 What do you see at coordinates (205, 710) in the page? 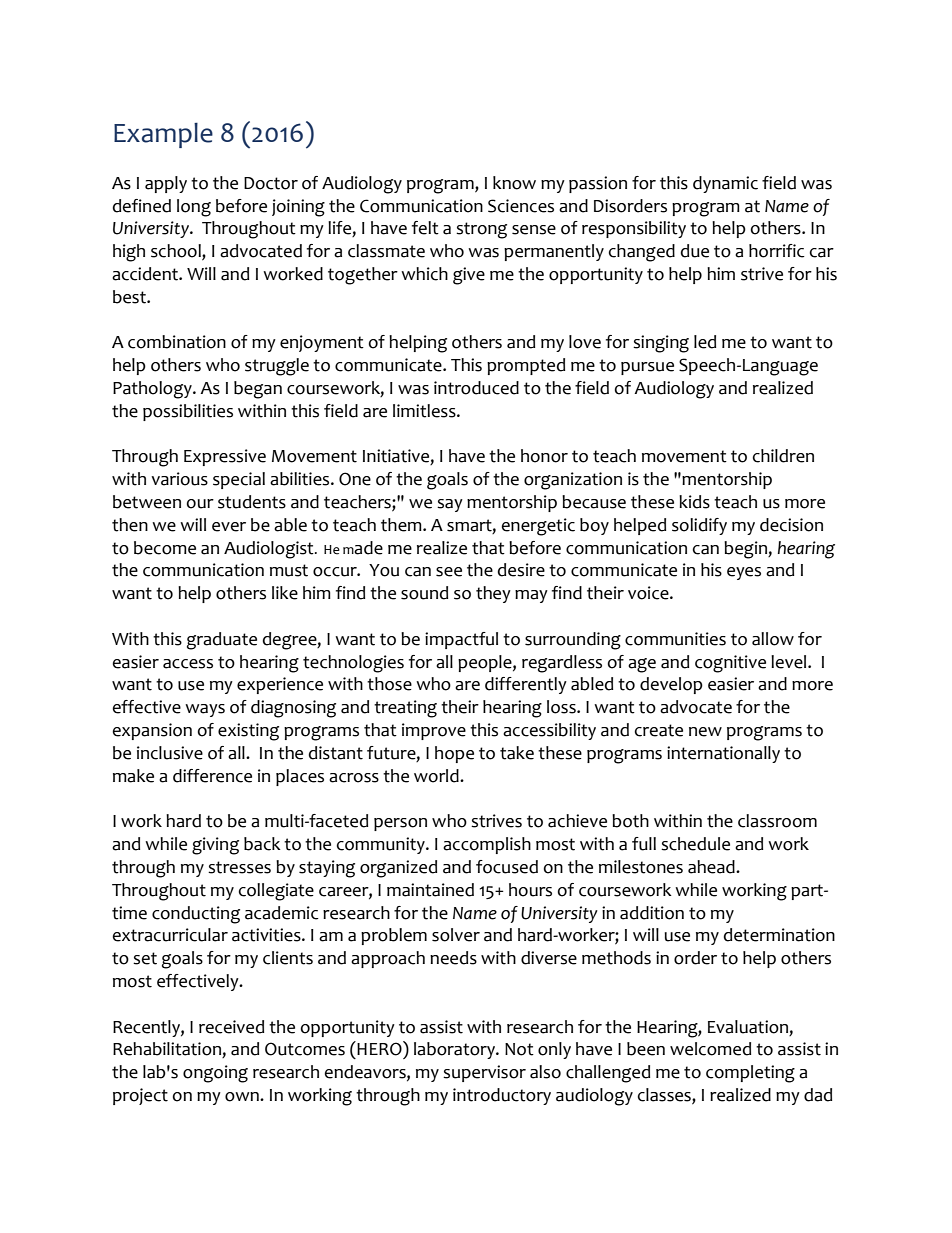
I see `ways` at bounding box center [205, 710].
